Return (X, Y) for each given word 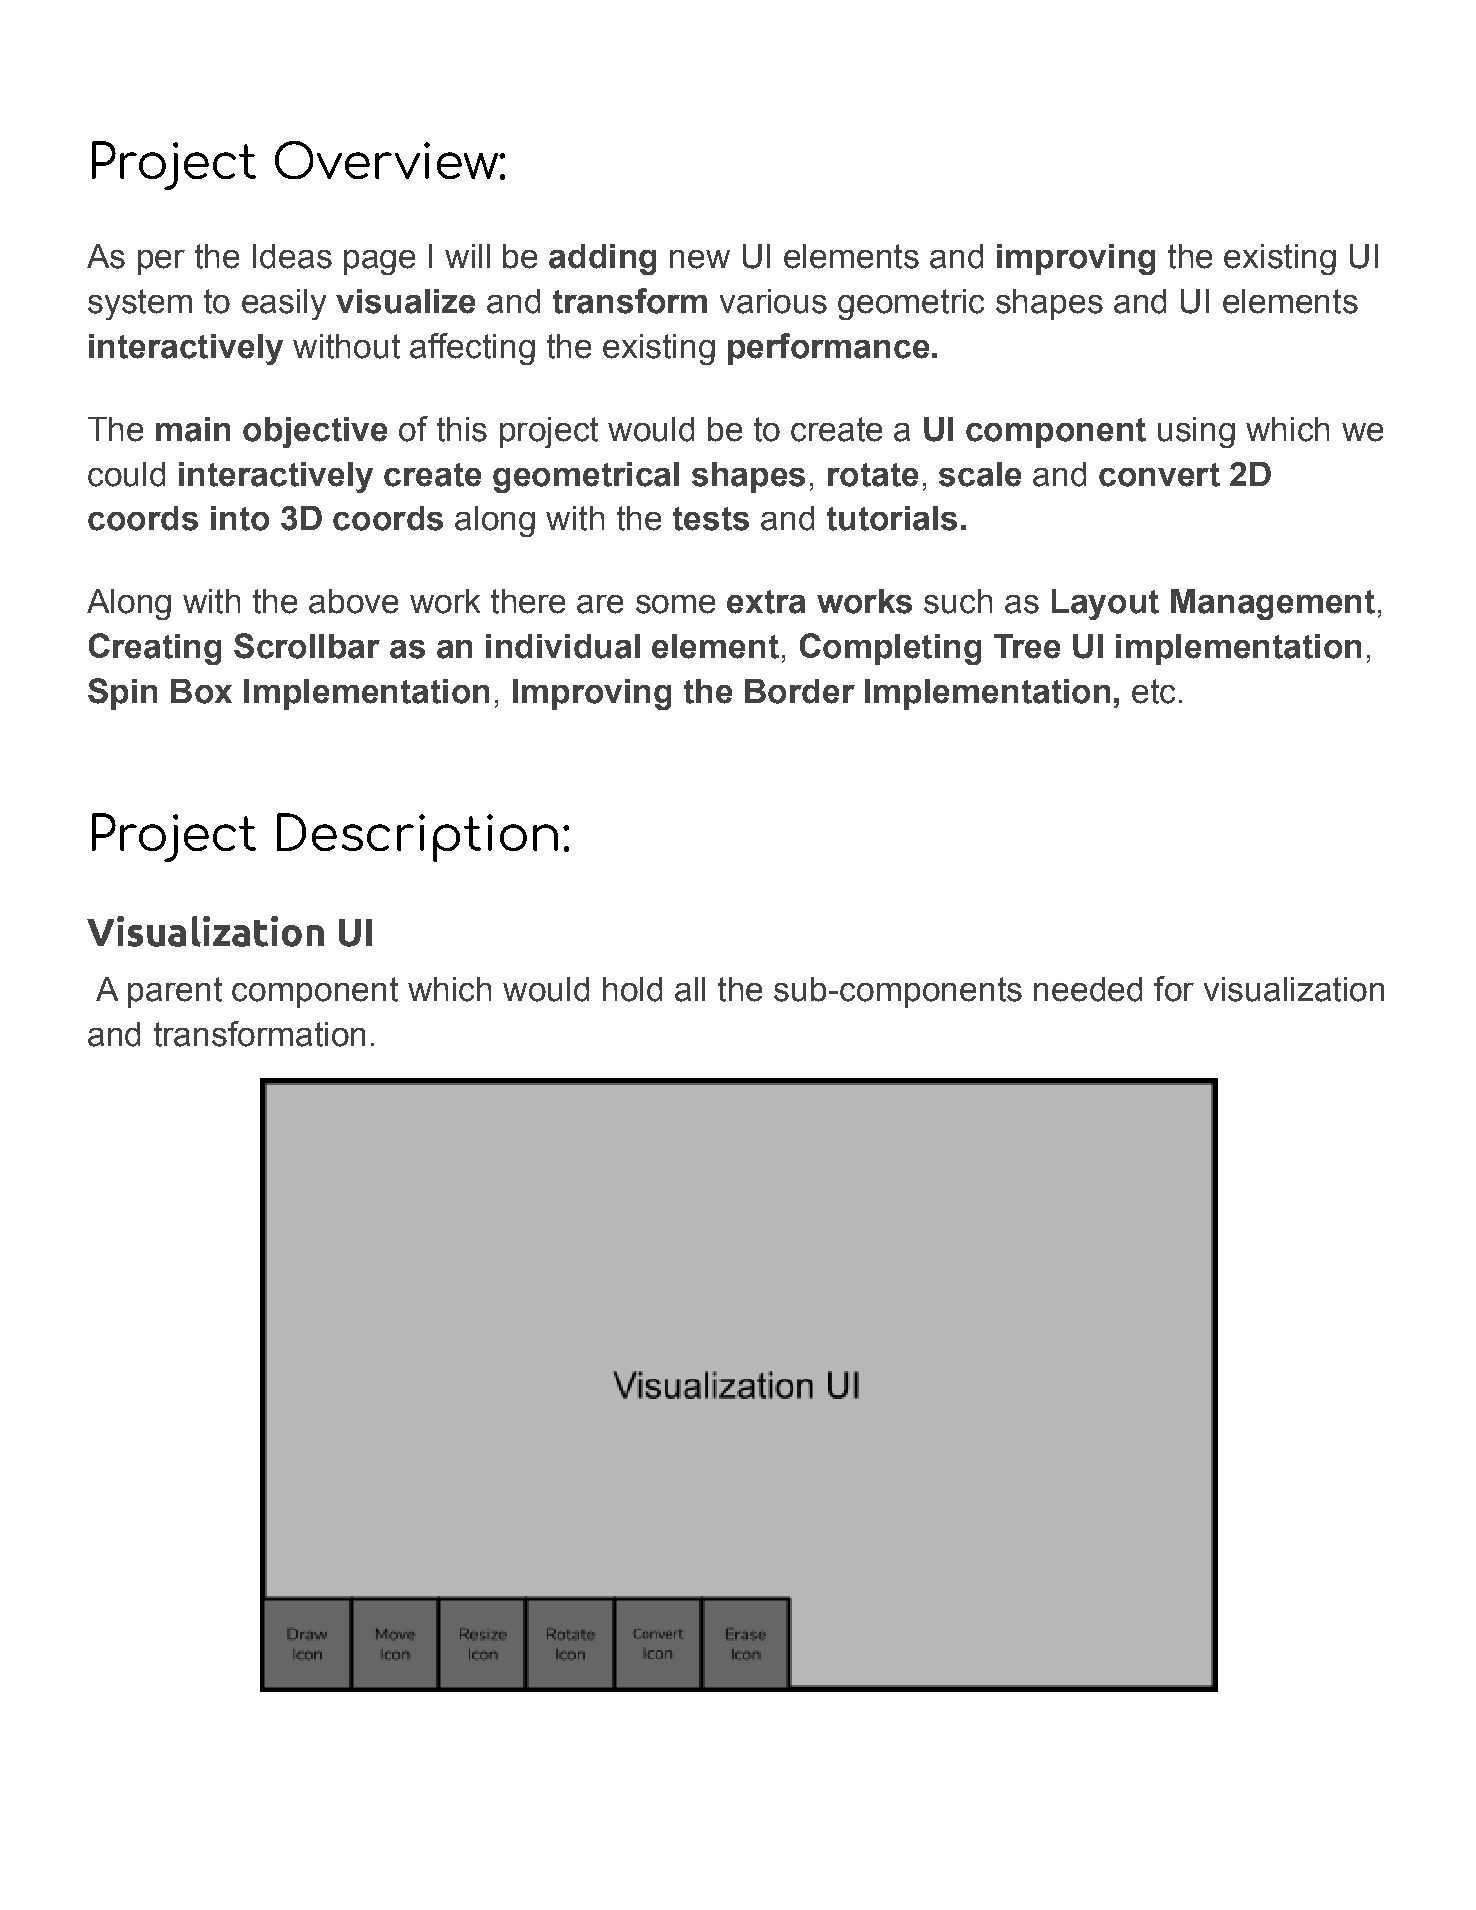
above (353, 601)
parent (175, 992)
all (690, 989)
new (700, 259)
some (675, 604)
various (773, 301)
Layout (1105, 604)
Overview (387, 160)
